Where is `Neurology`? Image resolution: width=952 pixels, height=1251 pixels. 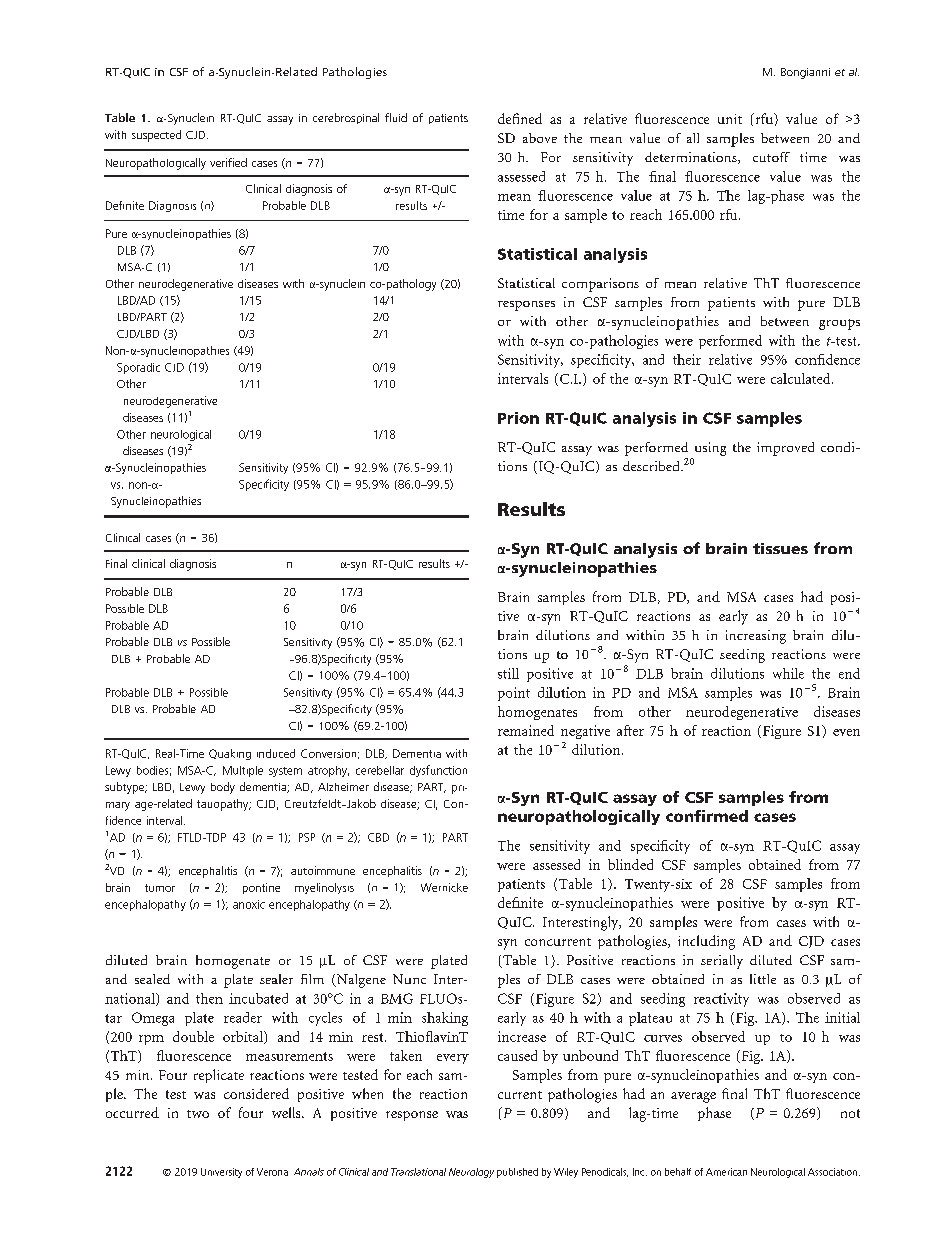
Neurology is located at coordinates (471, 1173).
